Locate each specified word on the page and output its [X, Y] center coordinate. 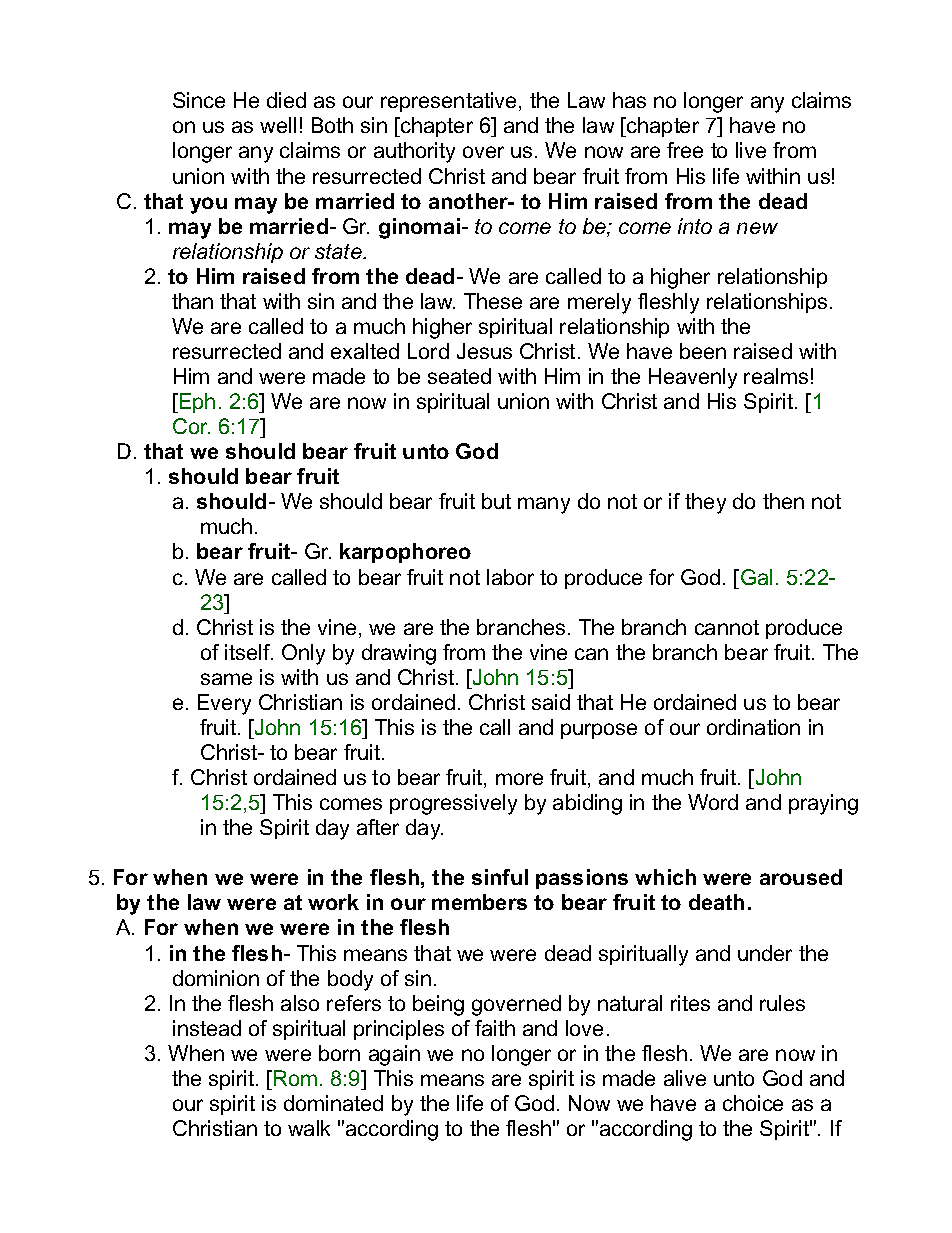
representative [450, 102]
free [685, 150]
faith [495, 1028]
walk [309, 1128]
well [278, 125]
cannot [727, 627]
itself [249, 652]
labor [510, 577]
